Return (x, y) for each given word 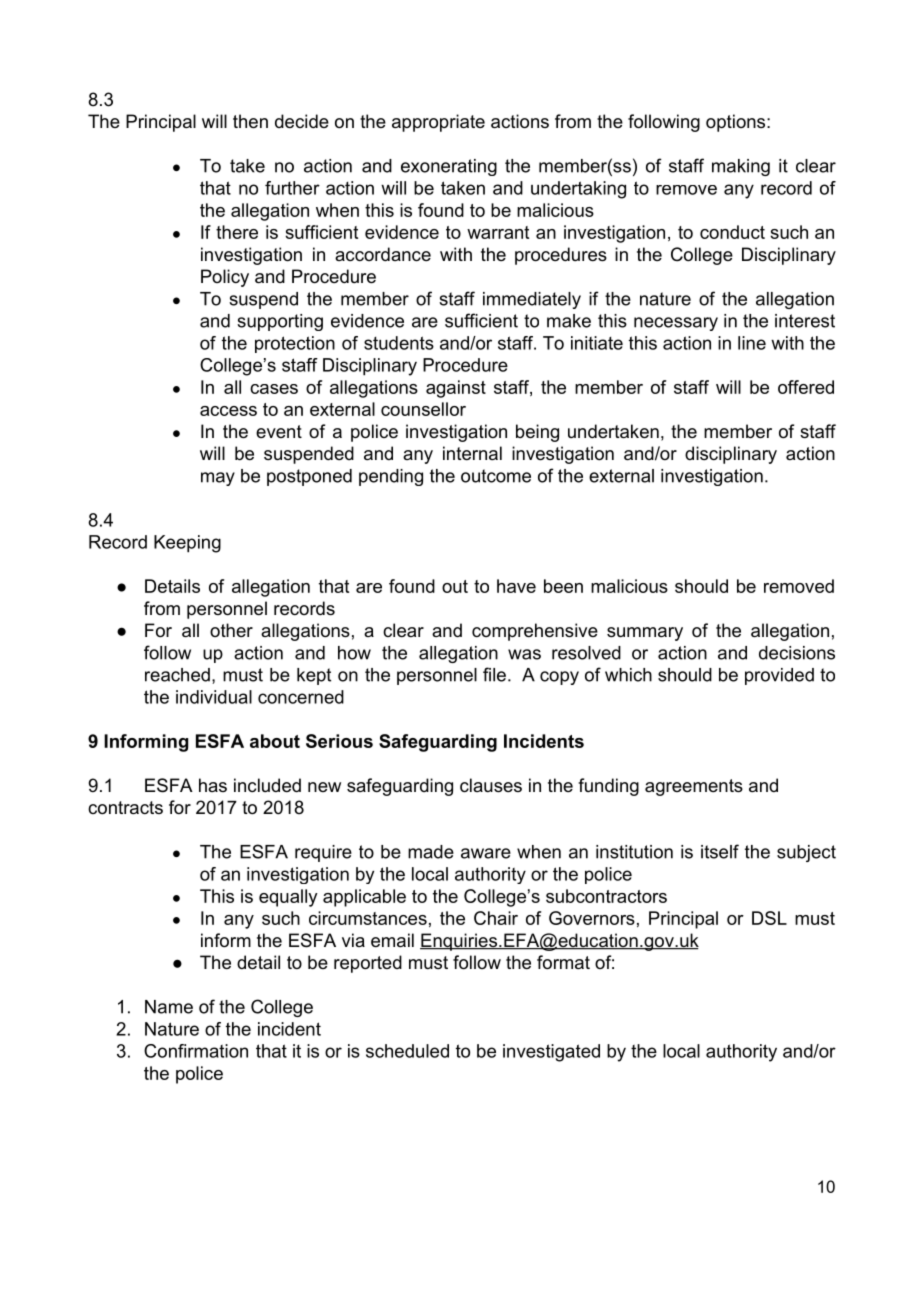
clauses (491, 785)
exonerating (449, 167)
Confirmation (196, 1051)
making (741, 167)
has (213, 785)
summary (645, 634)
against (456, 389)
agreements (694, 787)
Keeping (187, 544)
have (516, 586)
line (752, 343)
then (250, 121)
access (228, 411)
